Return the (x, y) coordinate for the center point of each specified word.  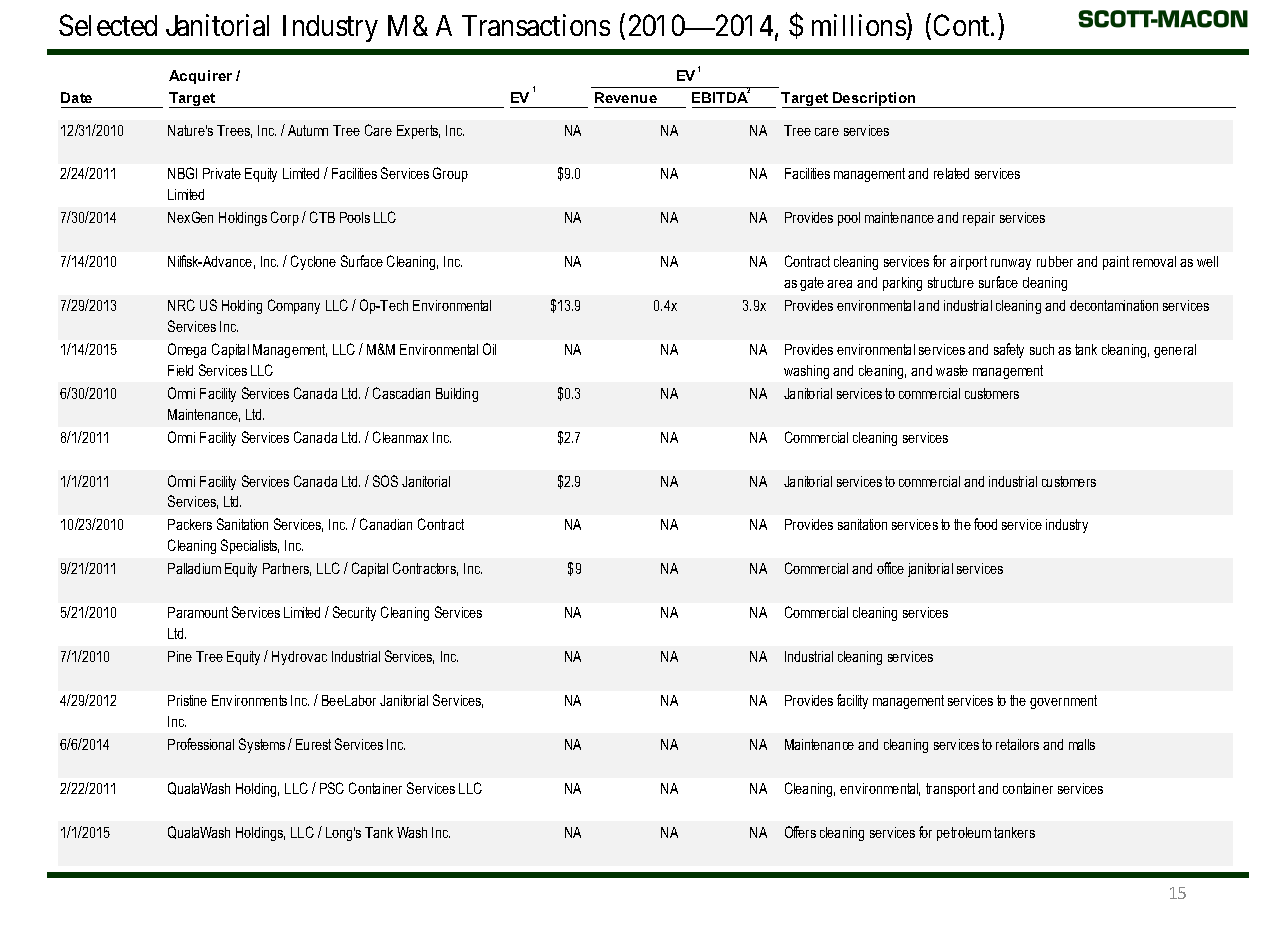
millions (859, 25)
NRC (181, 305)
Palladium (194, 568)
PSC (332, 788)
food (985, 524)
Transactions (536, 25)
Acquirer (200, 77)
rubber (1055, 261)
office (890, 568)
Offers (800, 832)
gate (812, 284)
